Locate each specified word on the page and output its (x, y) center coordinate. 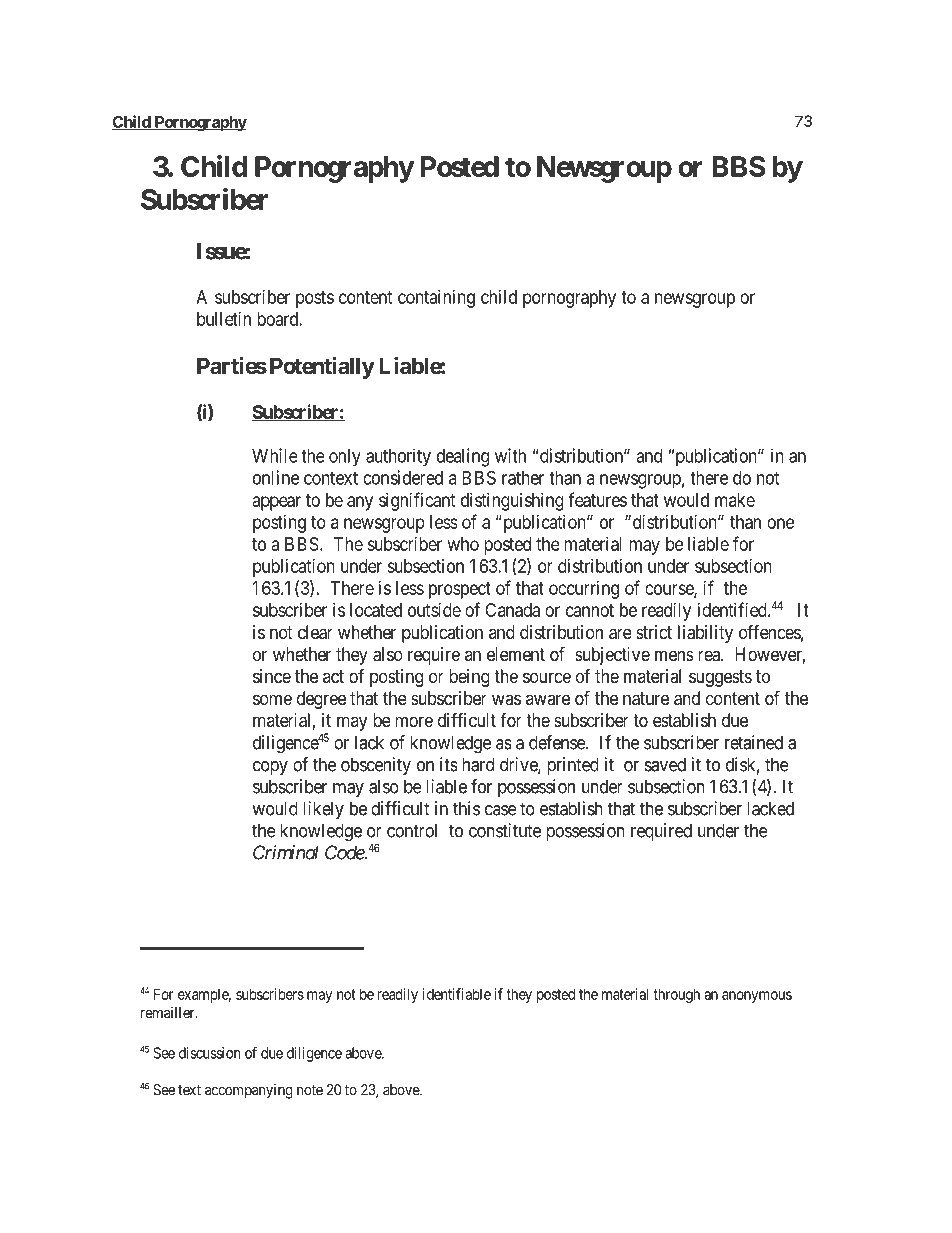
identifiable (457, 994)
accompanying (249, 1091)
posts (315, 299)
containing (436, 299)
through (676, 995)
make (735, 500)
